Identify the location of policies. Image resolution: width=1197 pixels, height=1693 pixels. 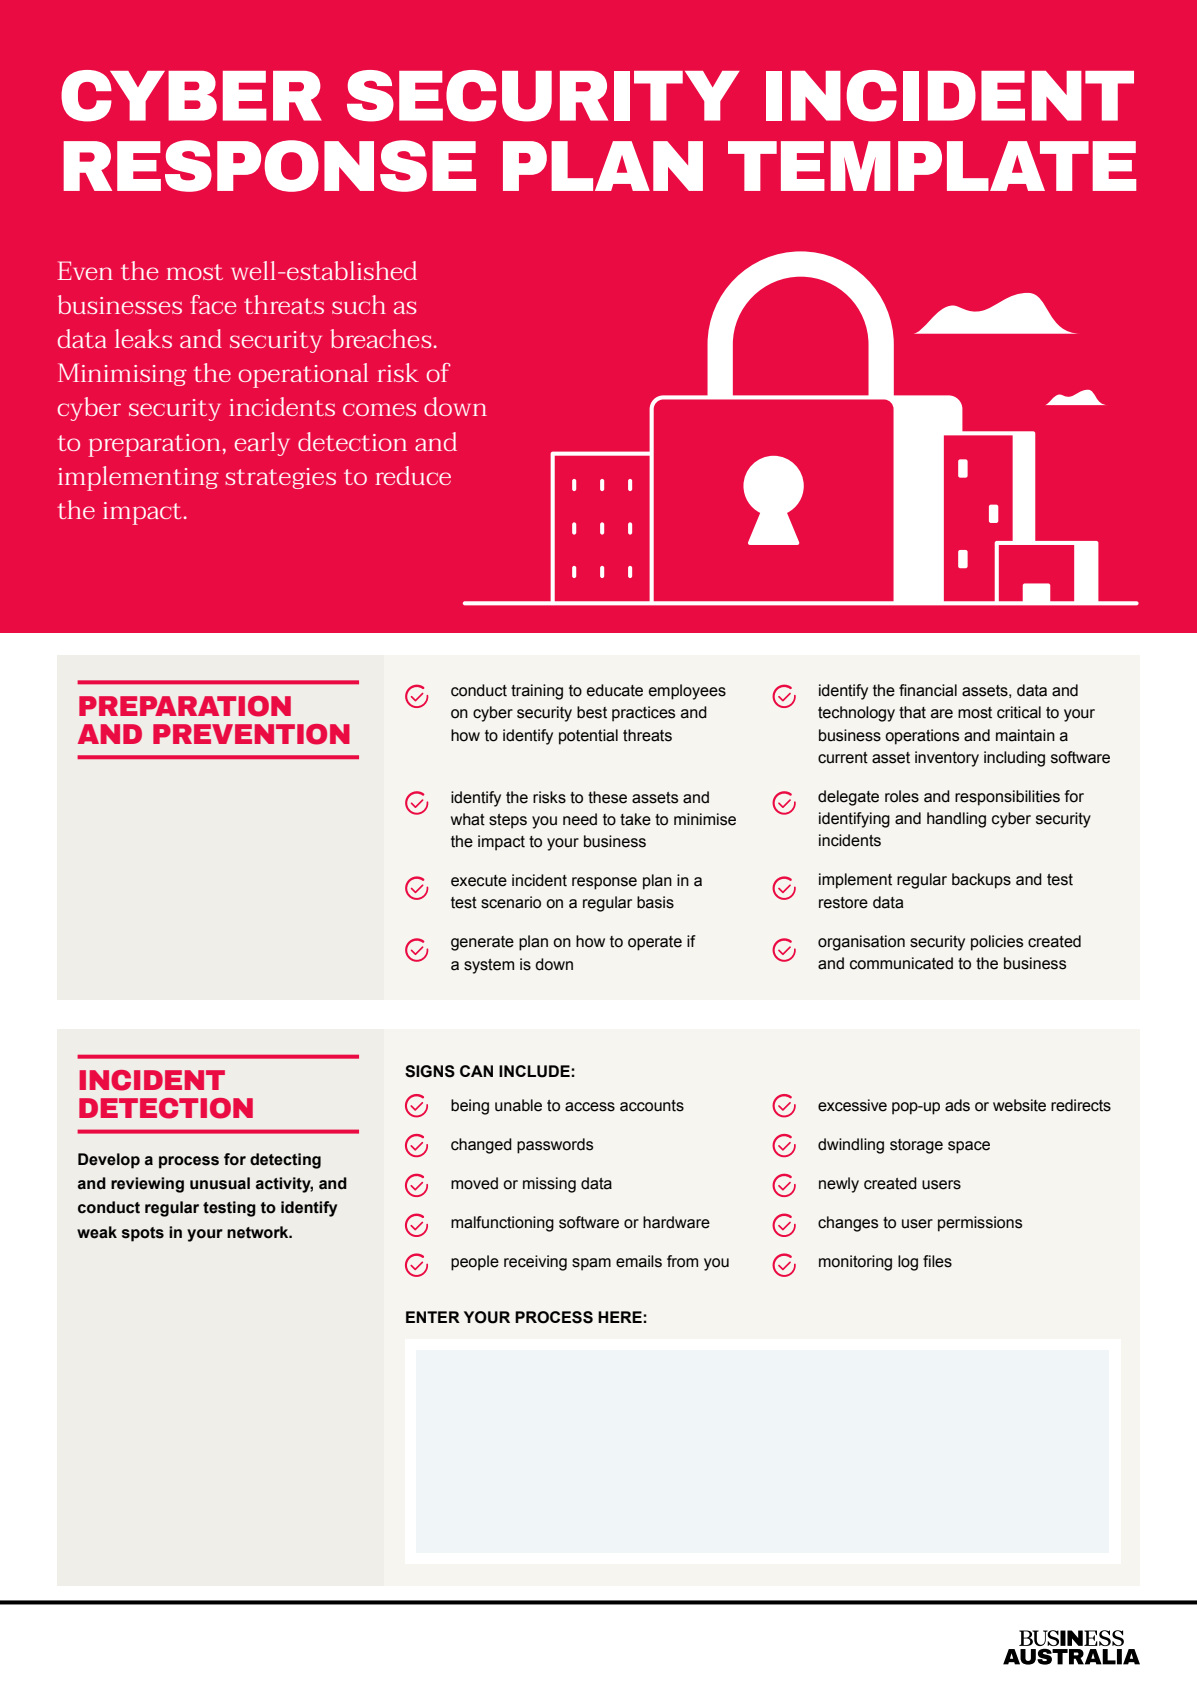
(997, 943).
